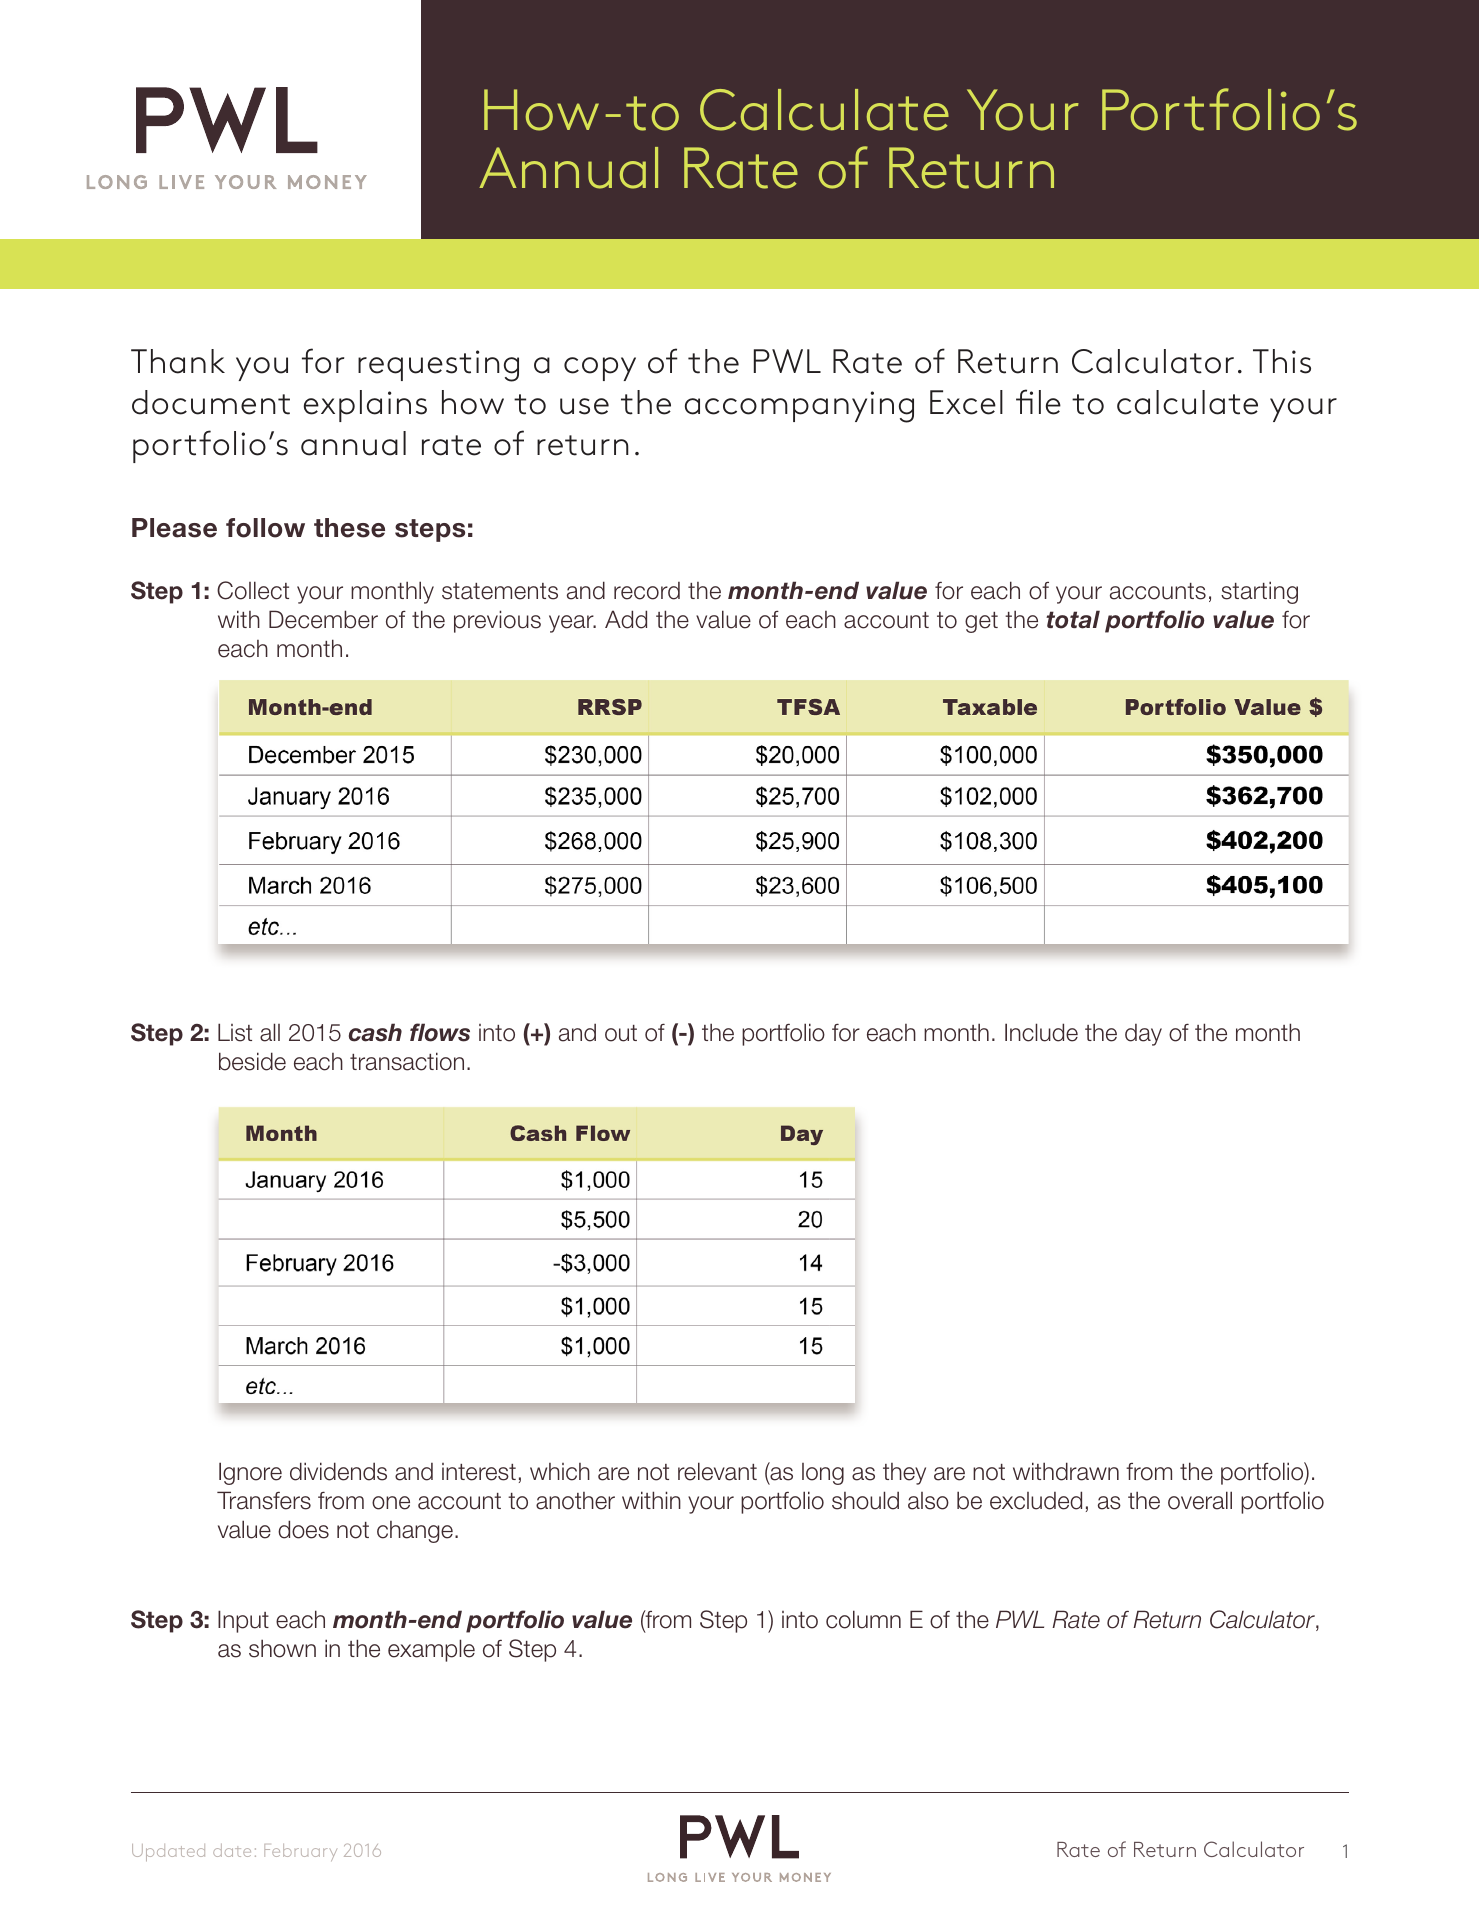  I want to click on relevant, so click(717, 1471).
